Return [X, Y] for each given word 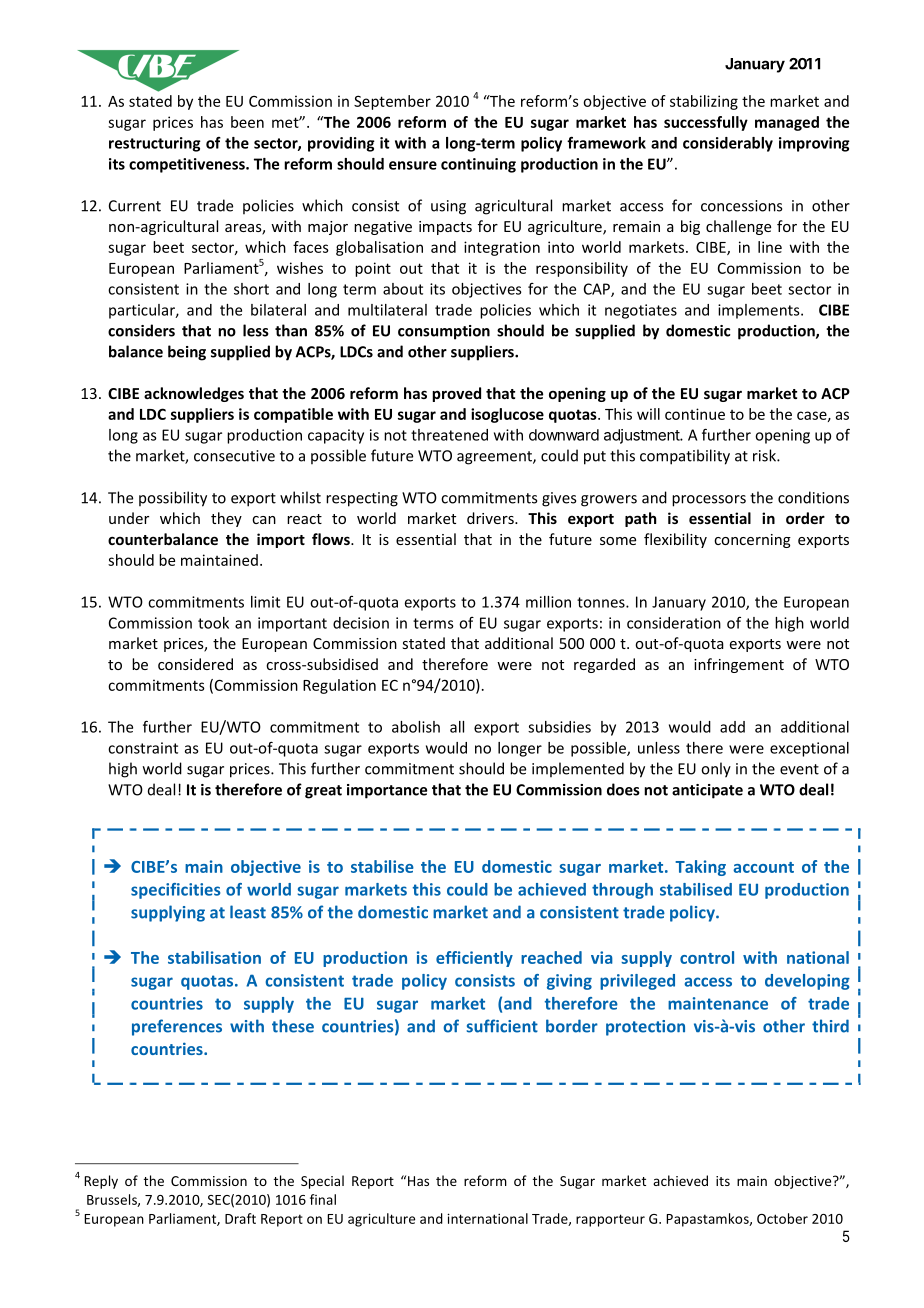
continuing [478, 165]
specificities [175, 891]
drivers [491, 518]
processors [709, 501]
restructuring [155, 144]
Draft [240, 1218]
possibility [173, 499]
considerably [728, 144]
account [763, 867]
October [782, 1218]
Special [322, 1182]
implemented [578, 769]
